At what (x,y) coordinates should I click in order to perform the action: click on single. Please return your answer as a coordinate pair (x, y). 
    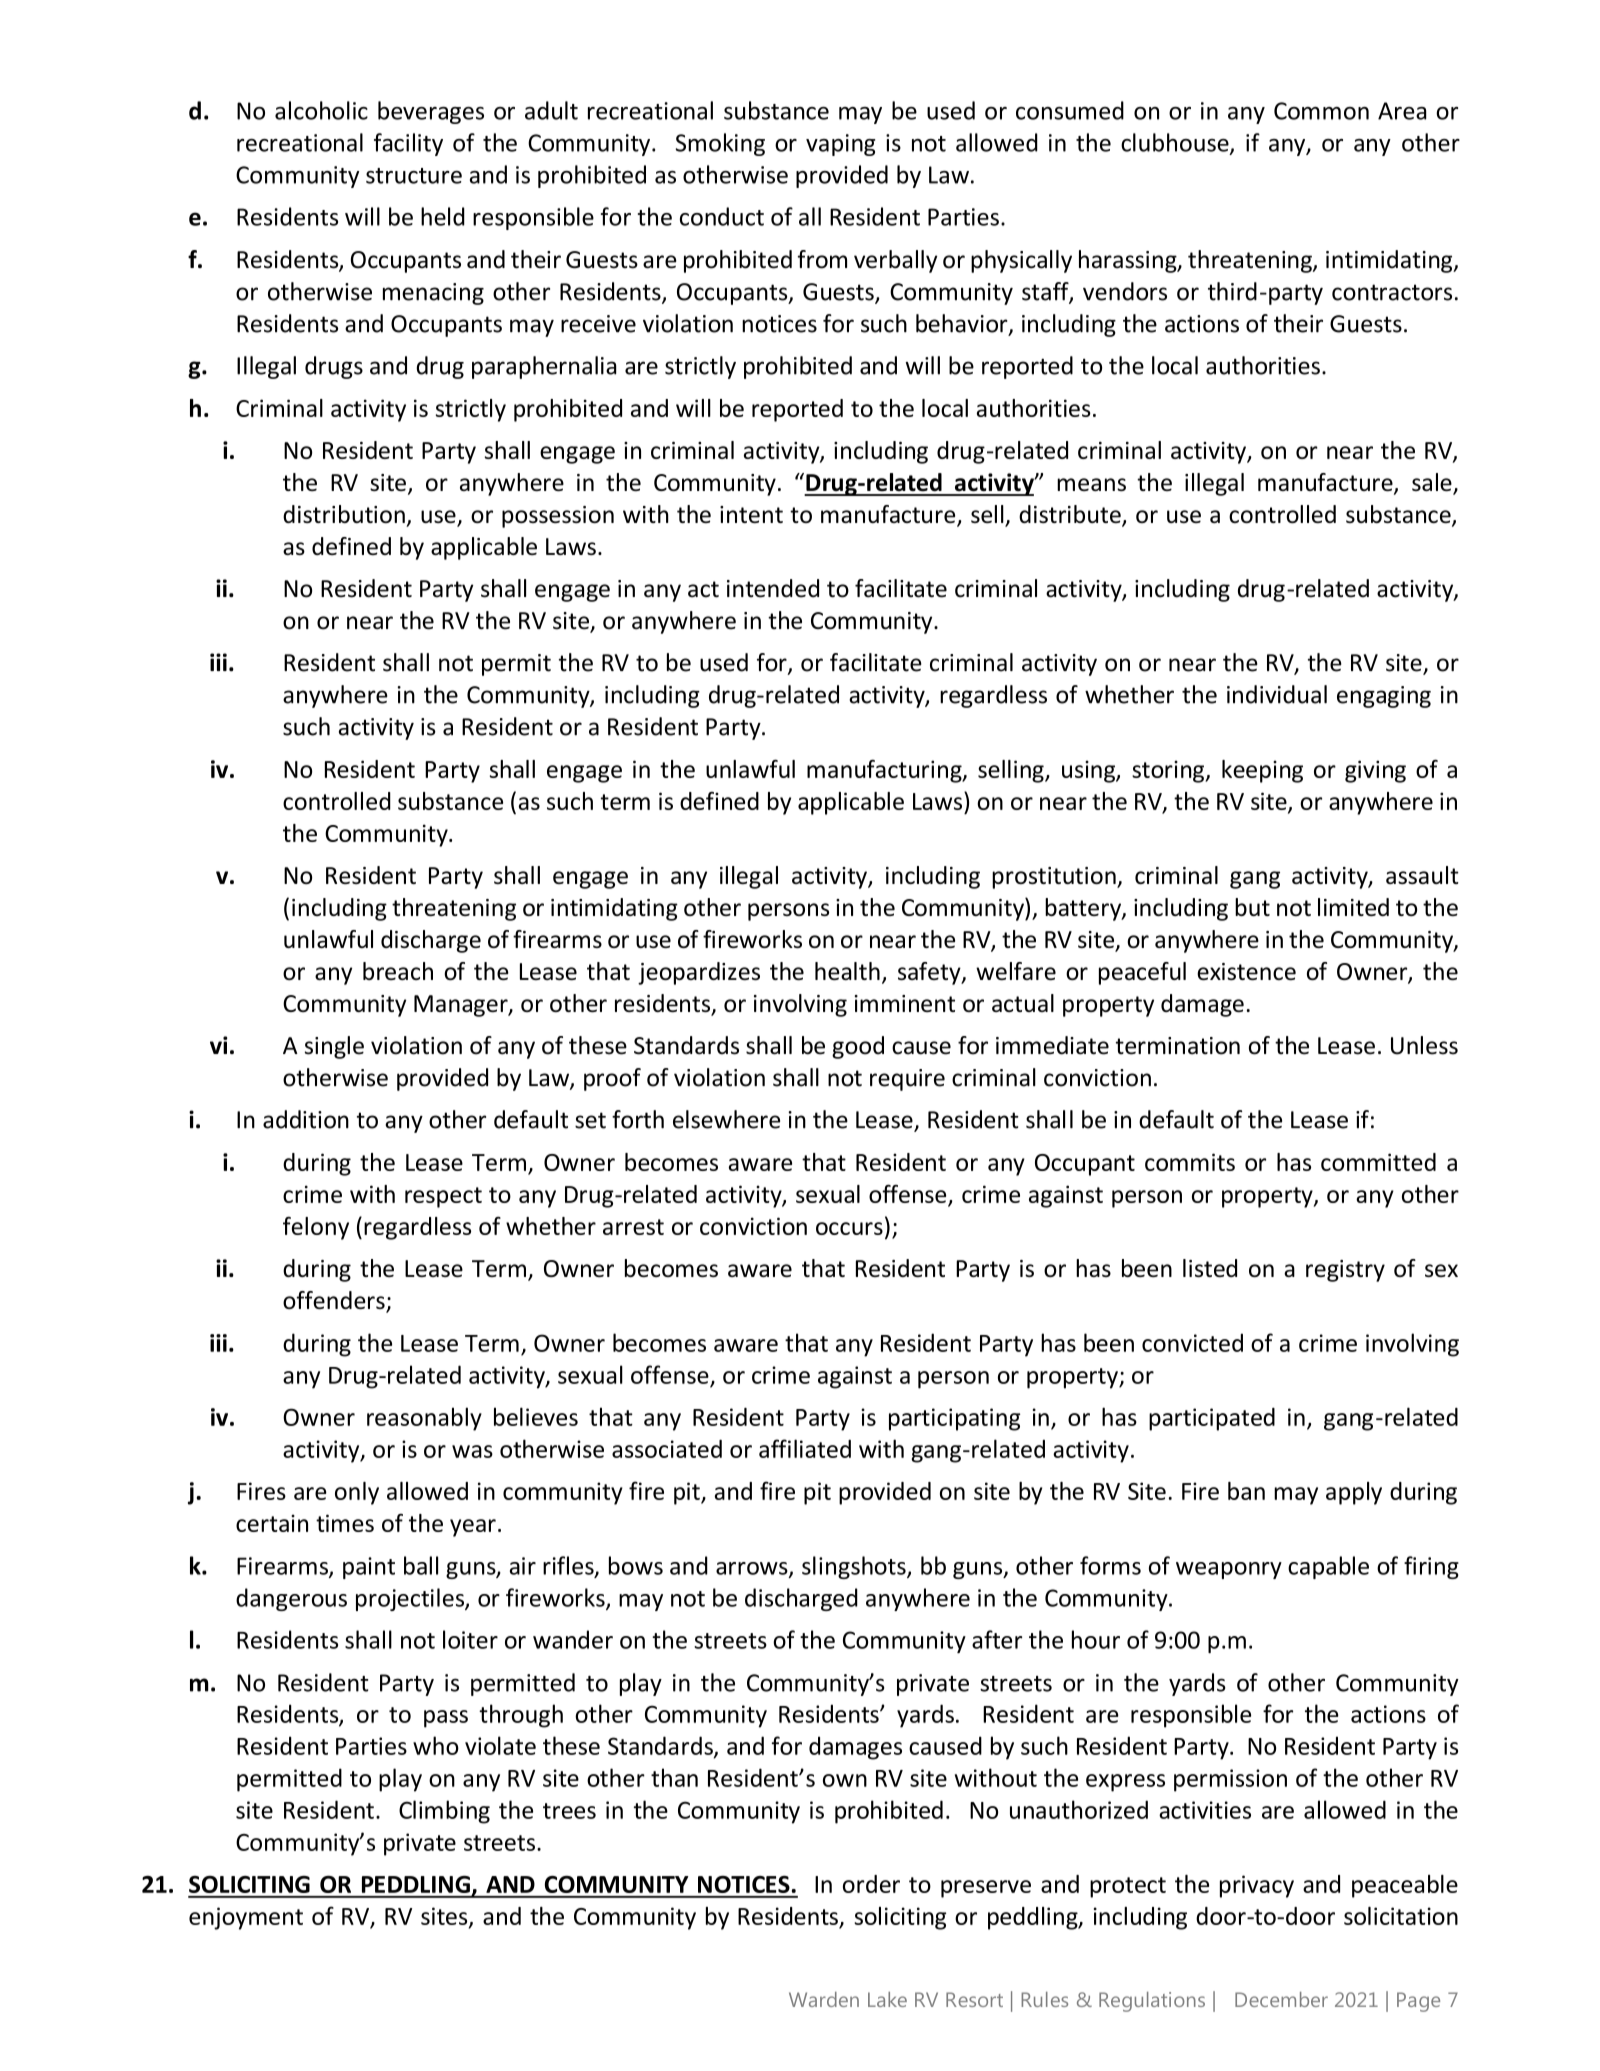
    Looking at the image, I should click on (334, 1047).
